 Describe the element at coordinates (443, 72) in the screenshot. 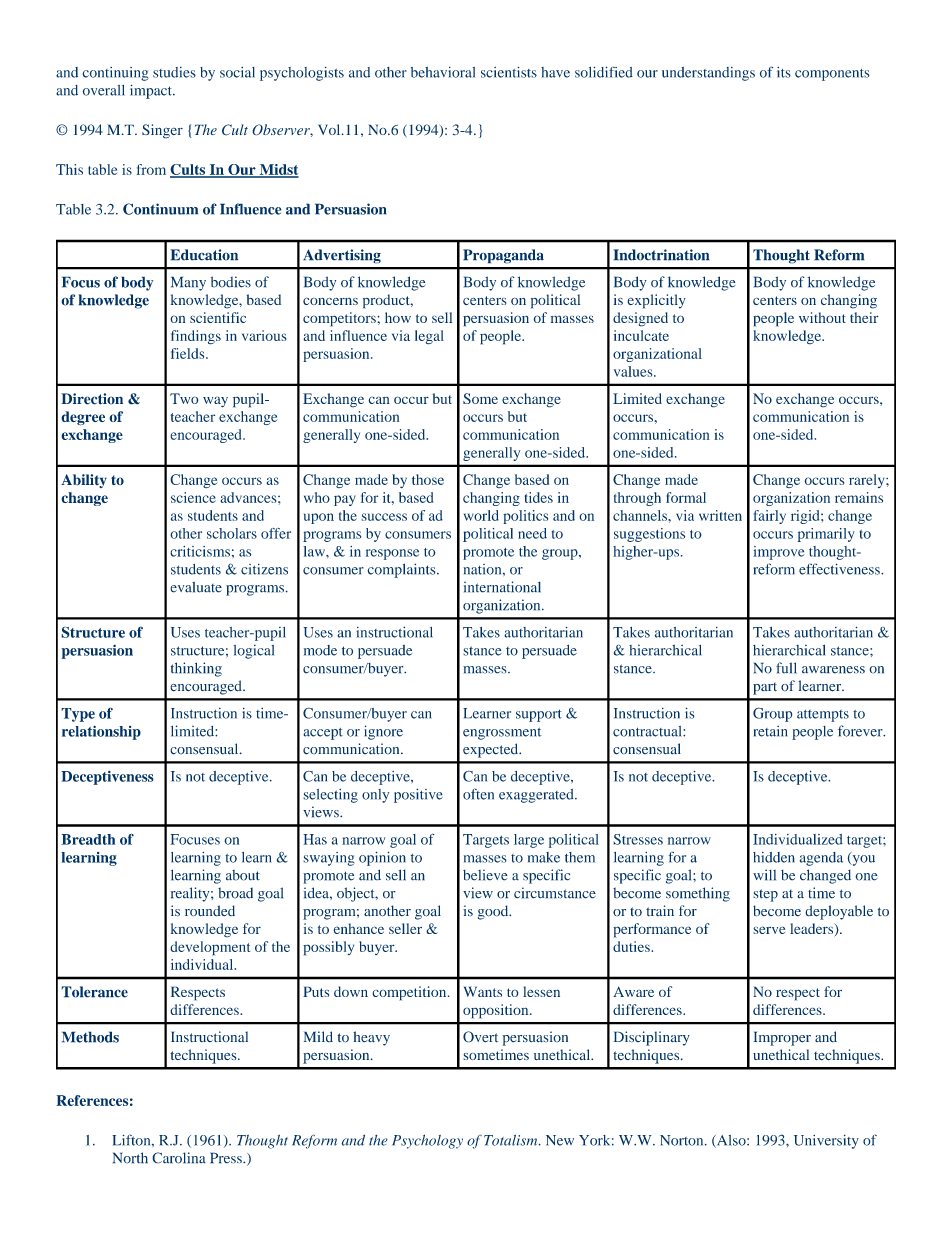

I see `behavioral` at that location.
